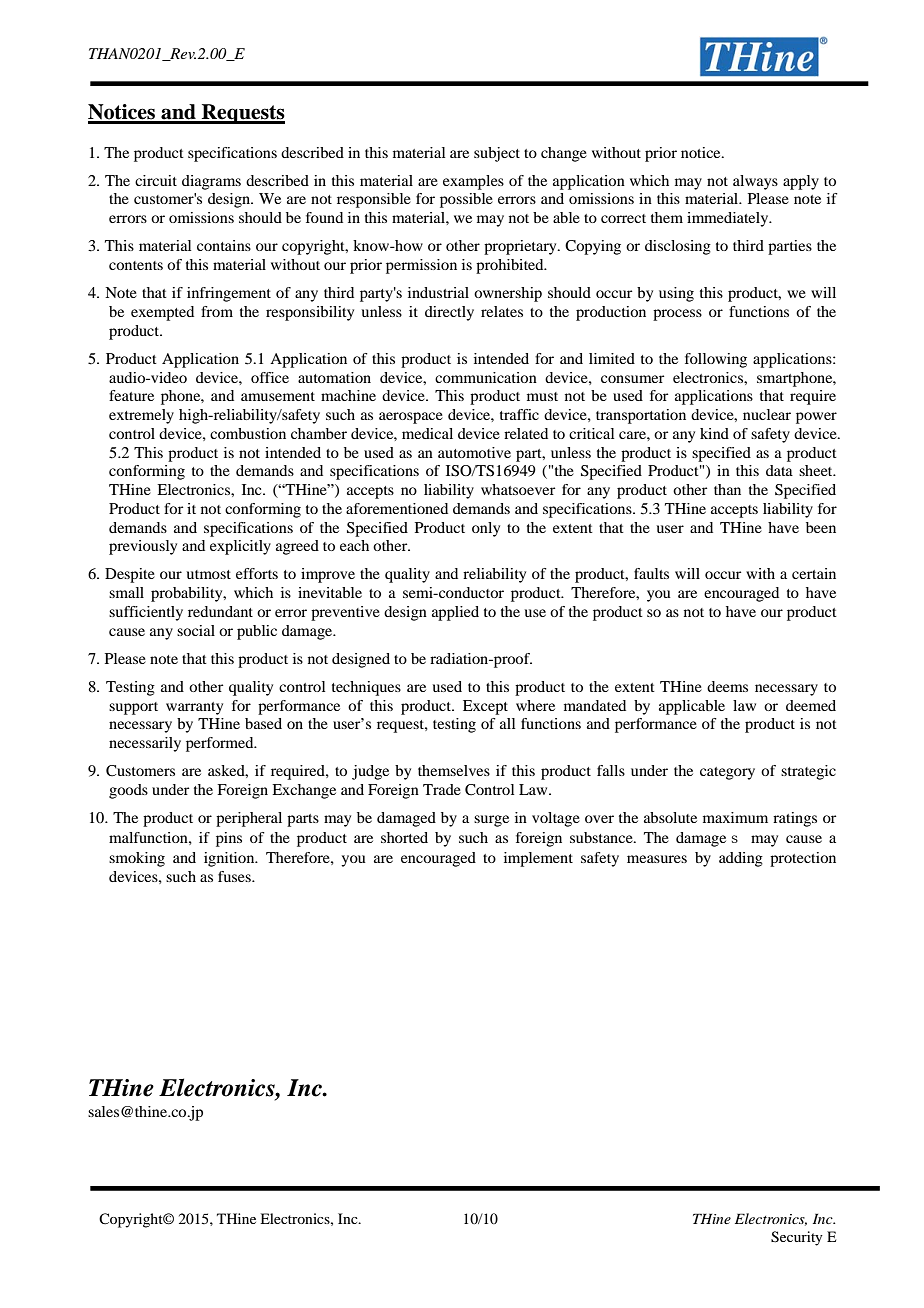 This page has height=1308, width=924. Describe the element at coordinates (473, 182) in the page. I see `examples` at that location.
